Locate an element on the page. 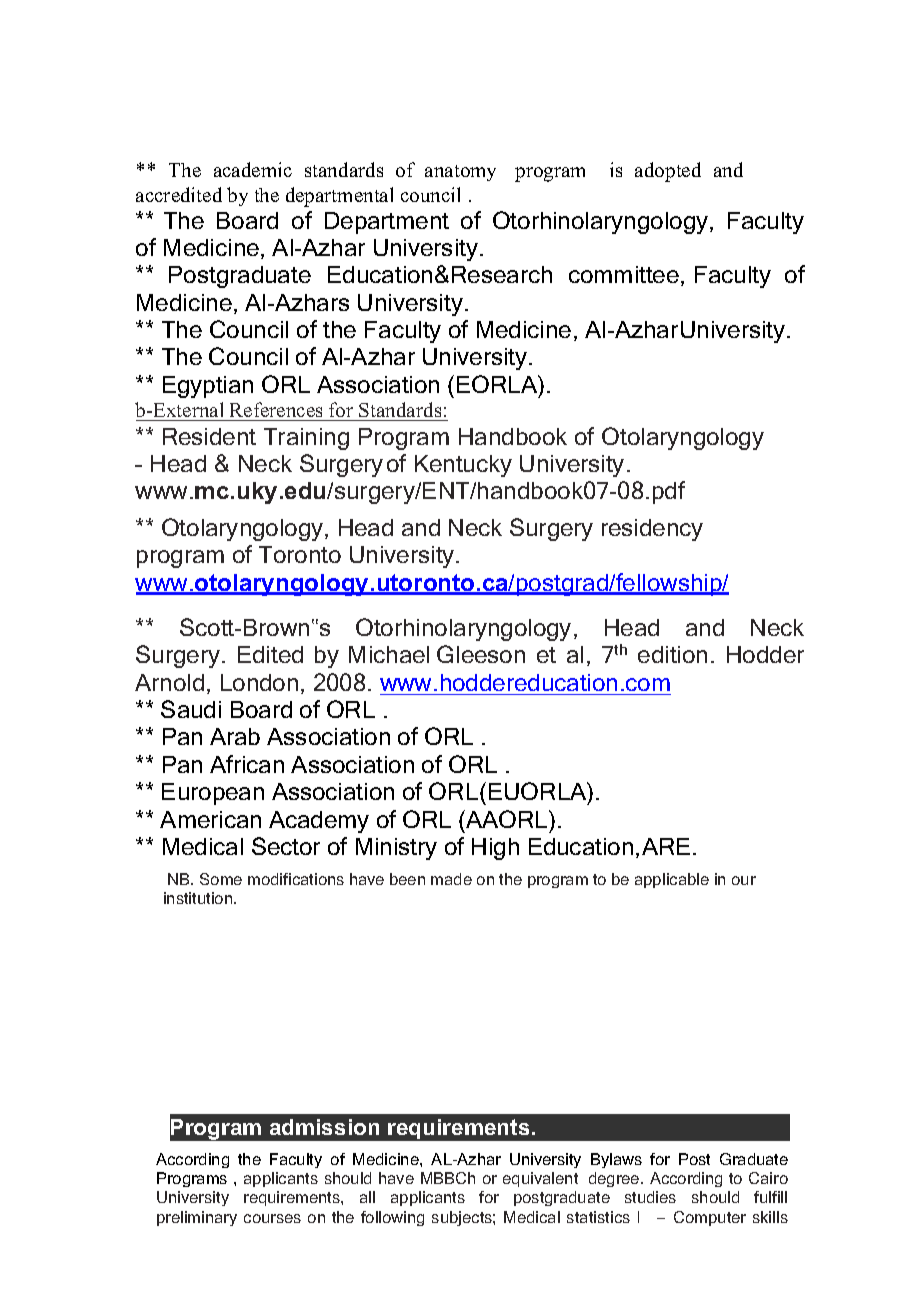 The image size is (924, 1308). made is located at coordinates (451, 879).
